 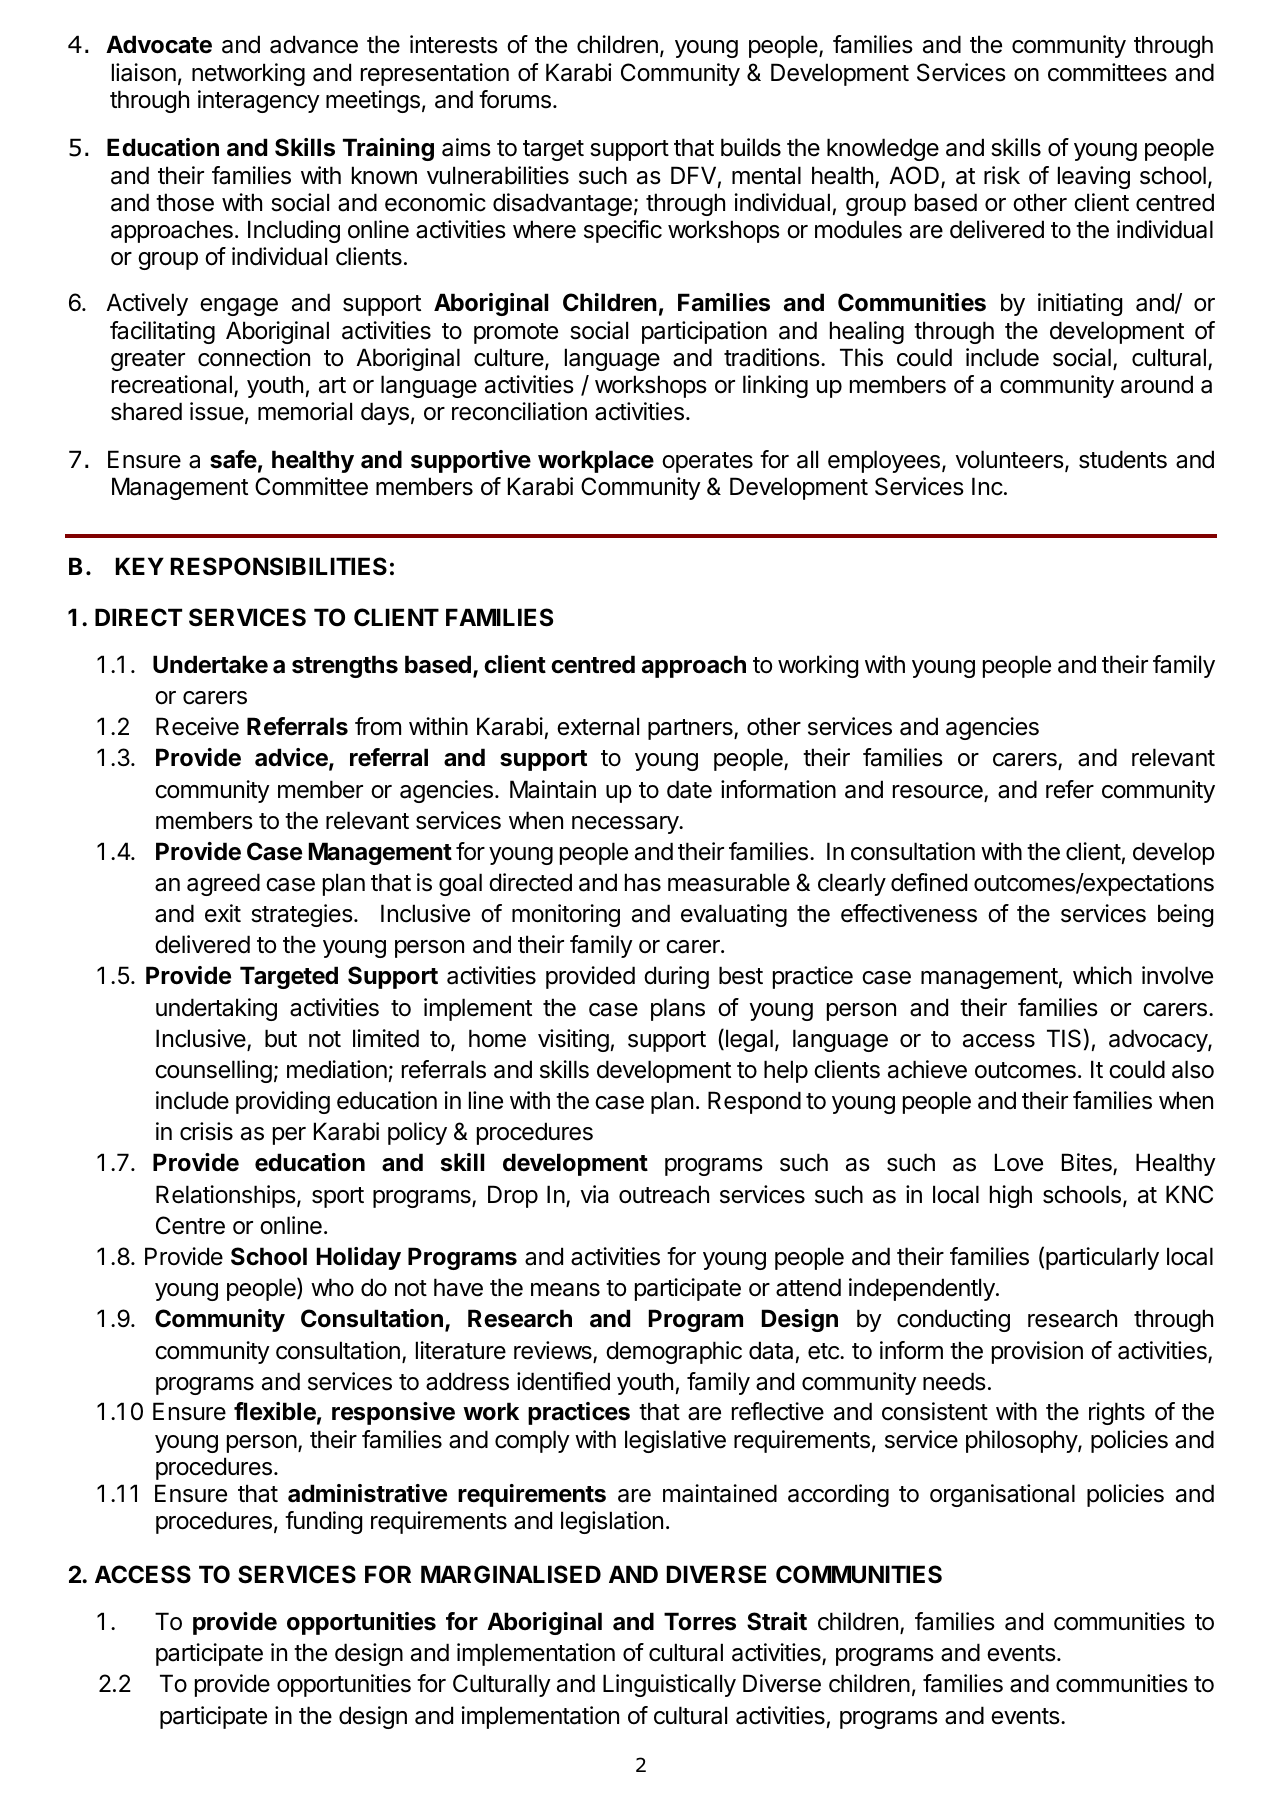 What do you see at coordinates (751, 147) in the screenshot?
I see `builds` at bounding box center [751, 147].
